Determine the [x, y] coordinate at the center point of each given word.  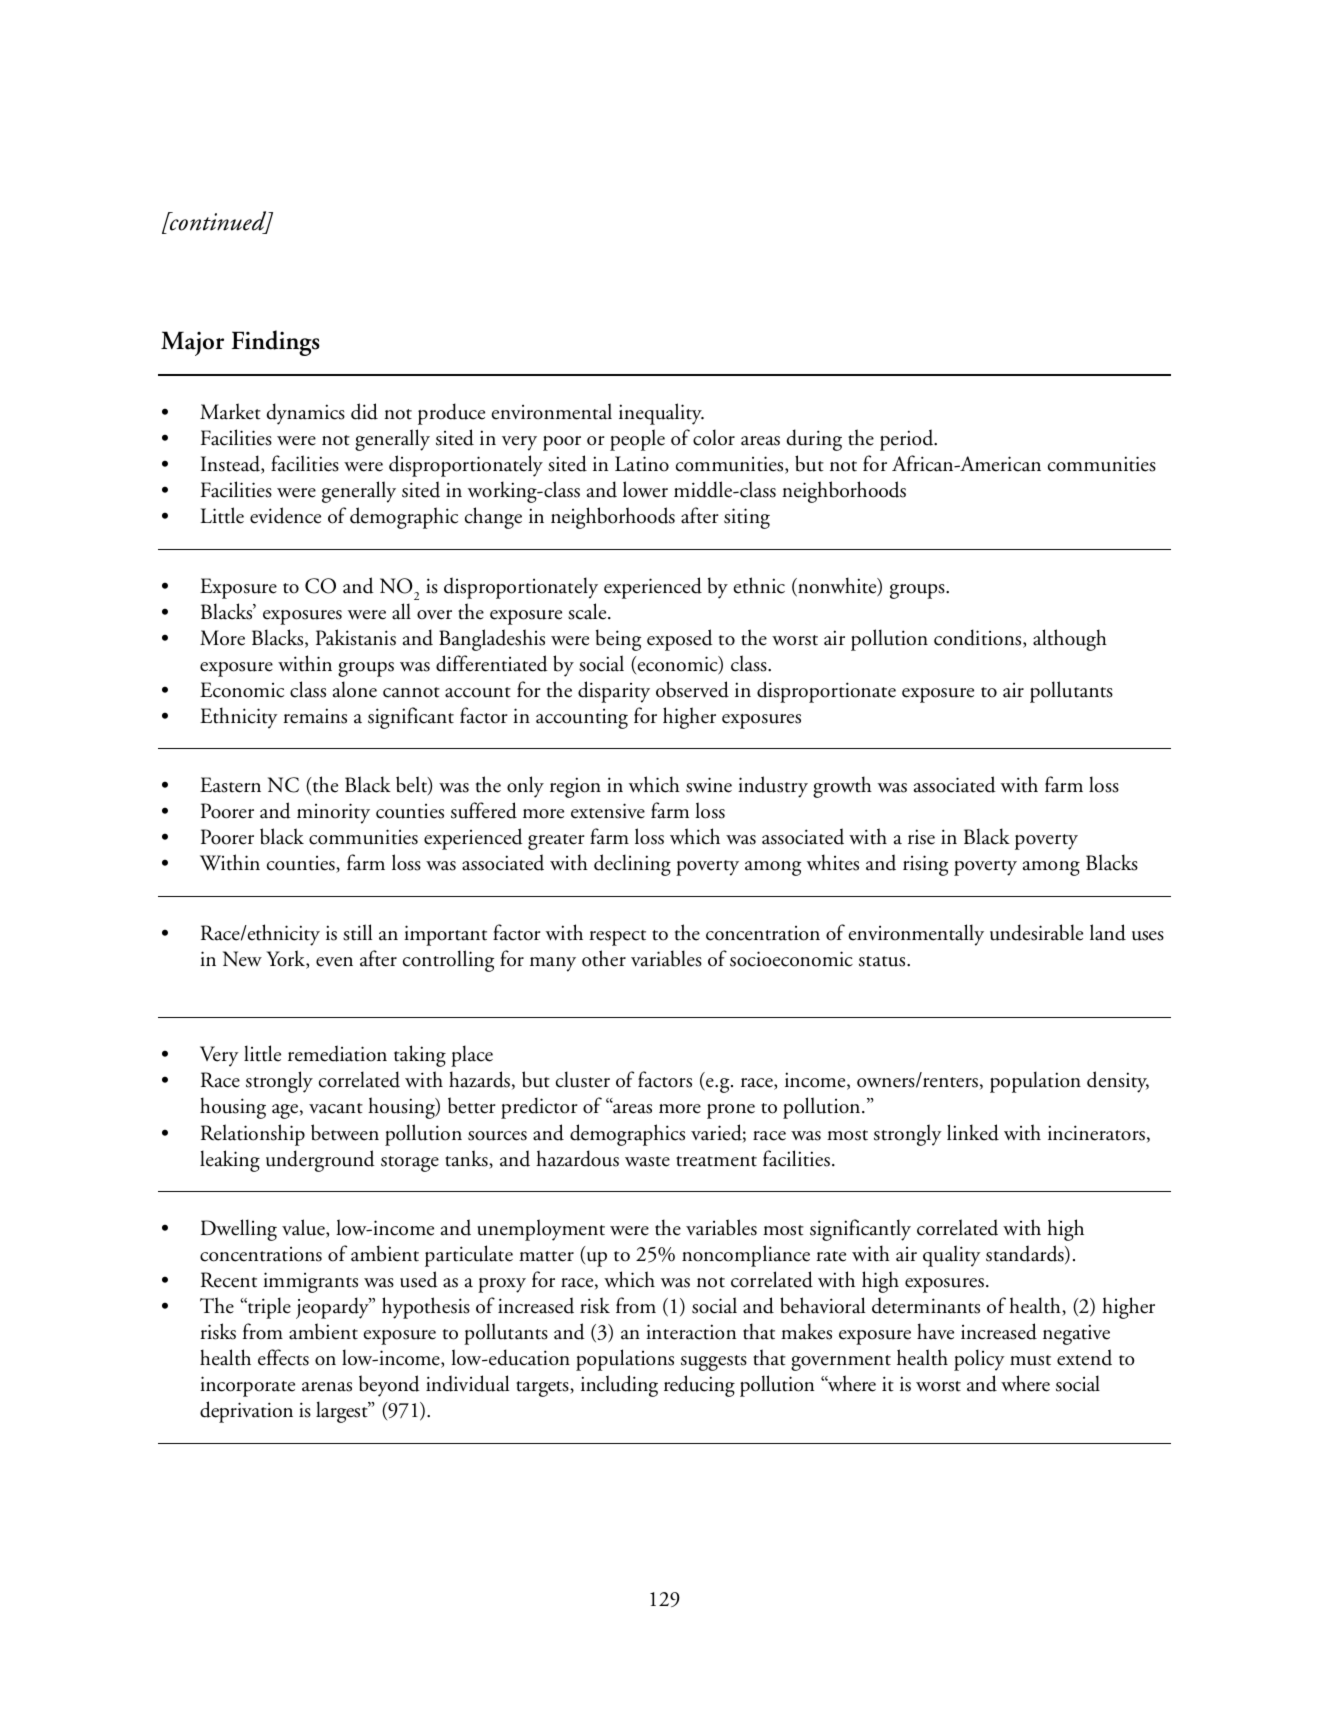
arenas [327, 1387]
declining [632, 865]
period [908, 440]
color [714, 437]
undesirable [1036, 932]
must [1030, 1360]
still [357, 932]
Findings [276, 343]
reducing [699, 1386]
